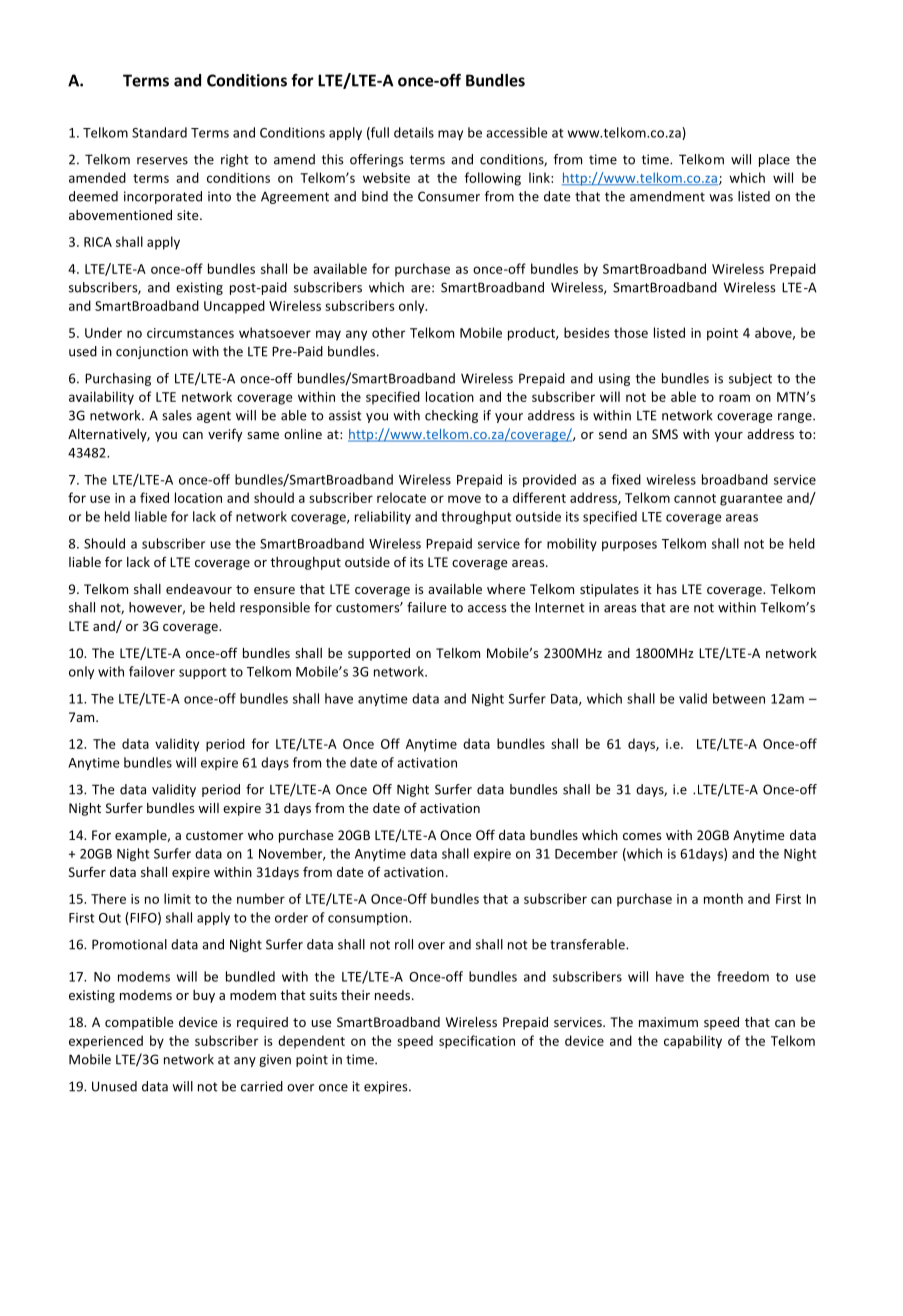  Describe the element at coordinates (693, 1042) in the document. I see `capability` at that location.
